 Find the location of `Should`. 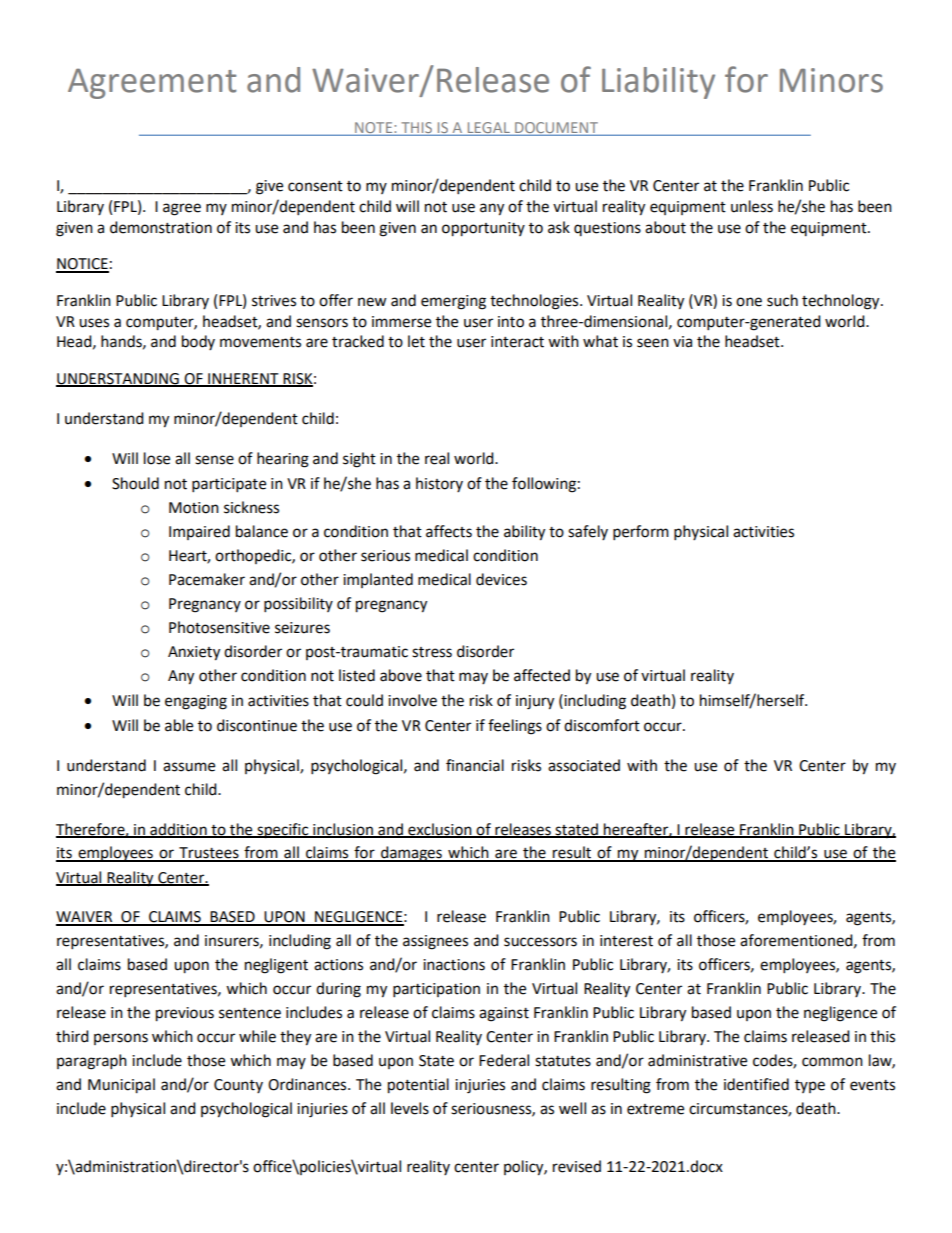

Should is located at coordinates (135, 483).
